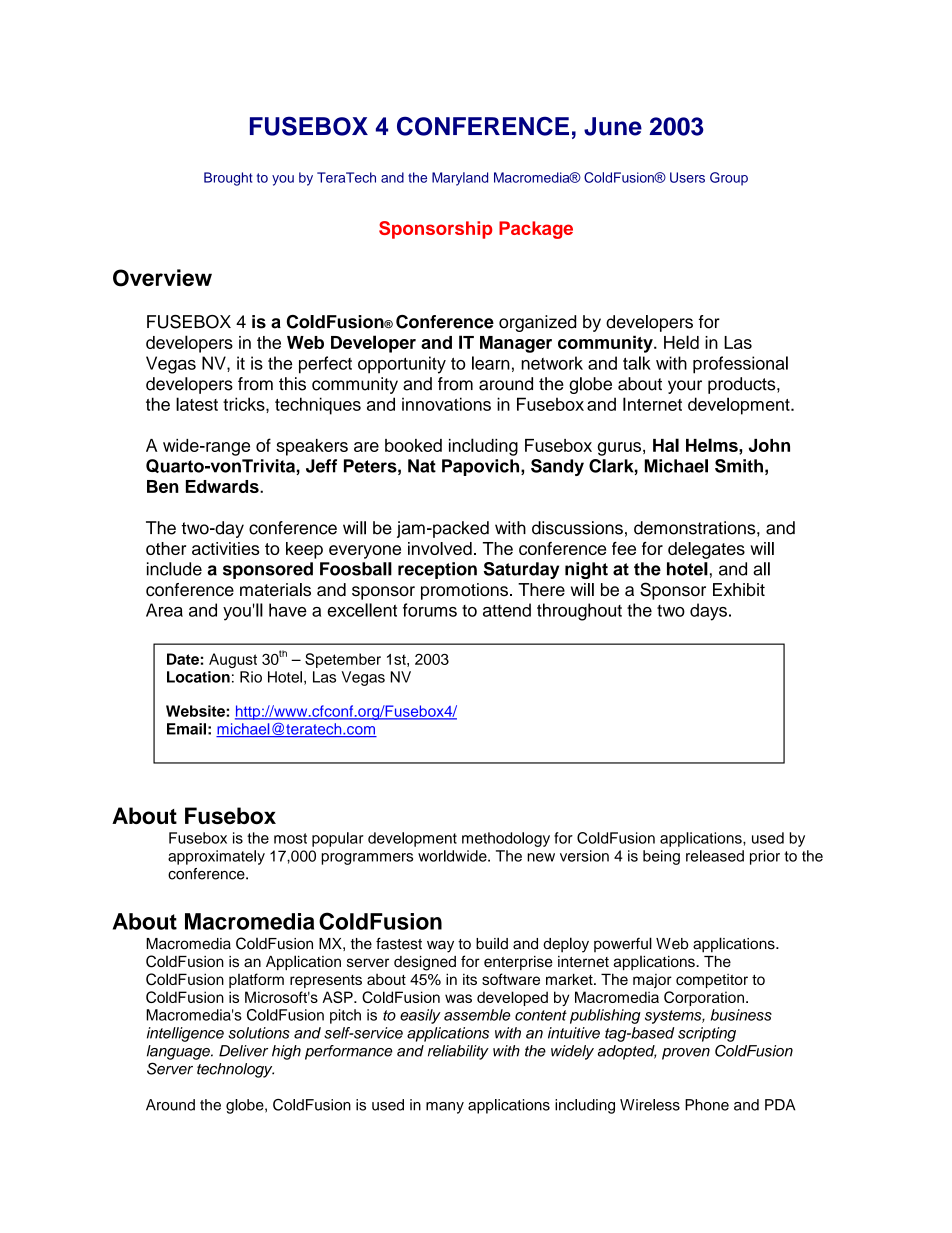  What do you see at coordinates (506, 839) in the screenshot?
I see `methodology` at bounding box center [506, 839].
